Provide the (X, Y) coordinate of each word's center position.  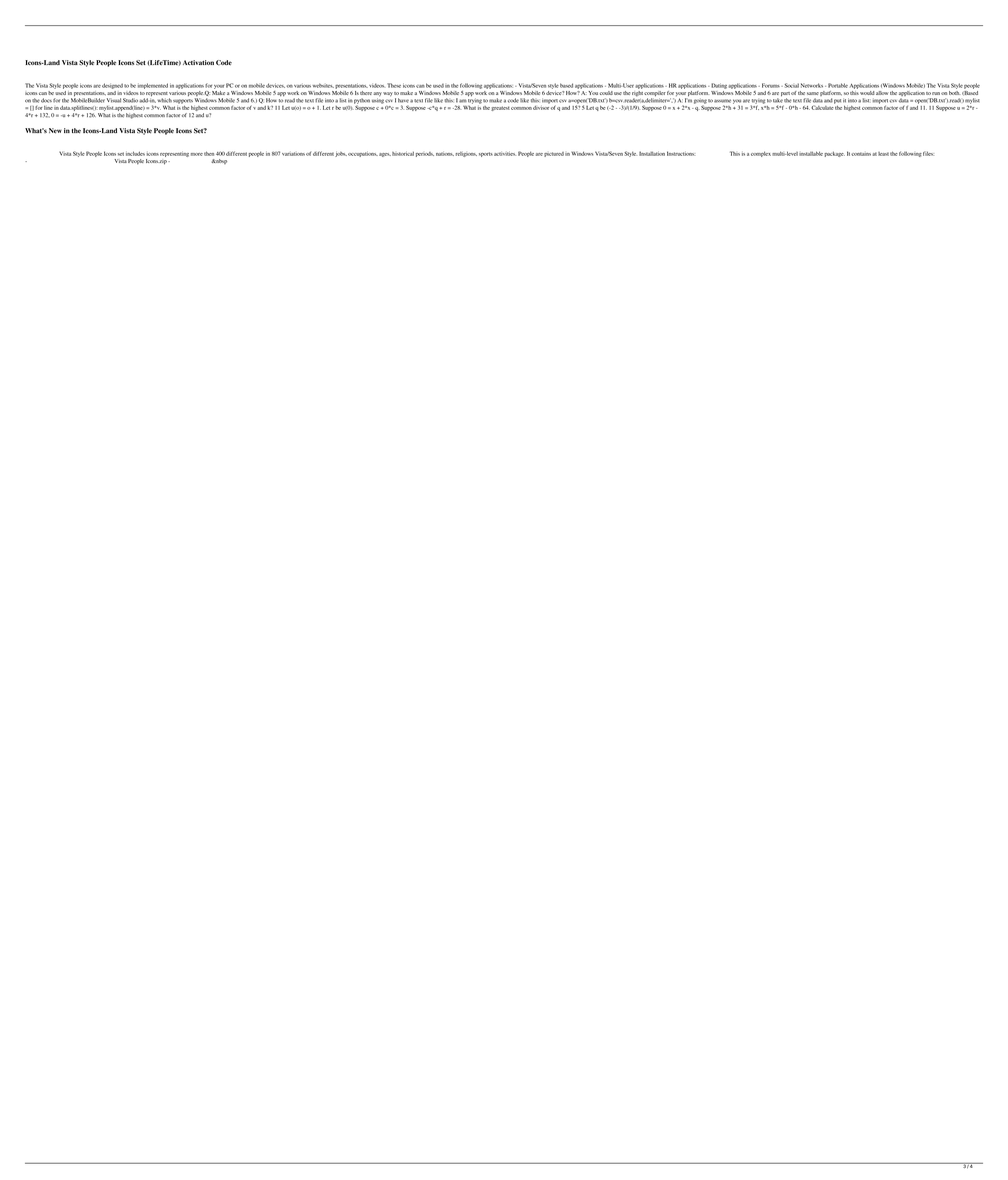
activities (505, 154)
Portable (838, 85)
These (394, 85)
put (837, 101)
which (165, 100)
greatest (500, 108)
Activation (198, 62)
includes (135, 153)
